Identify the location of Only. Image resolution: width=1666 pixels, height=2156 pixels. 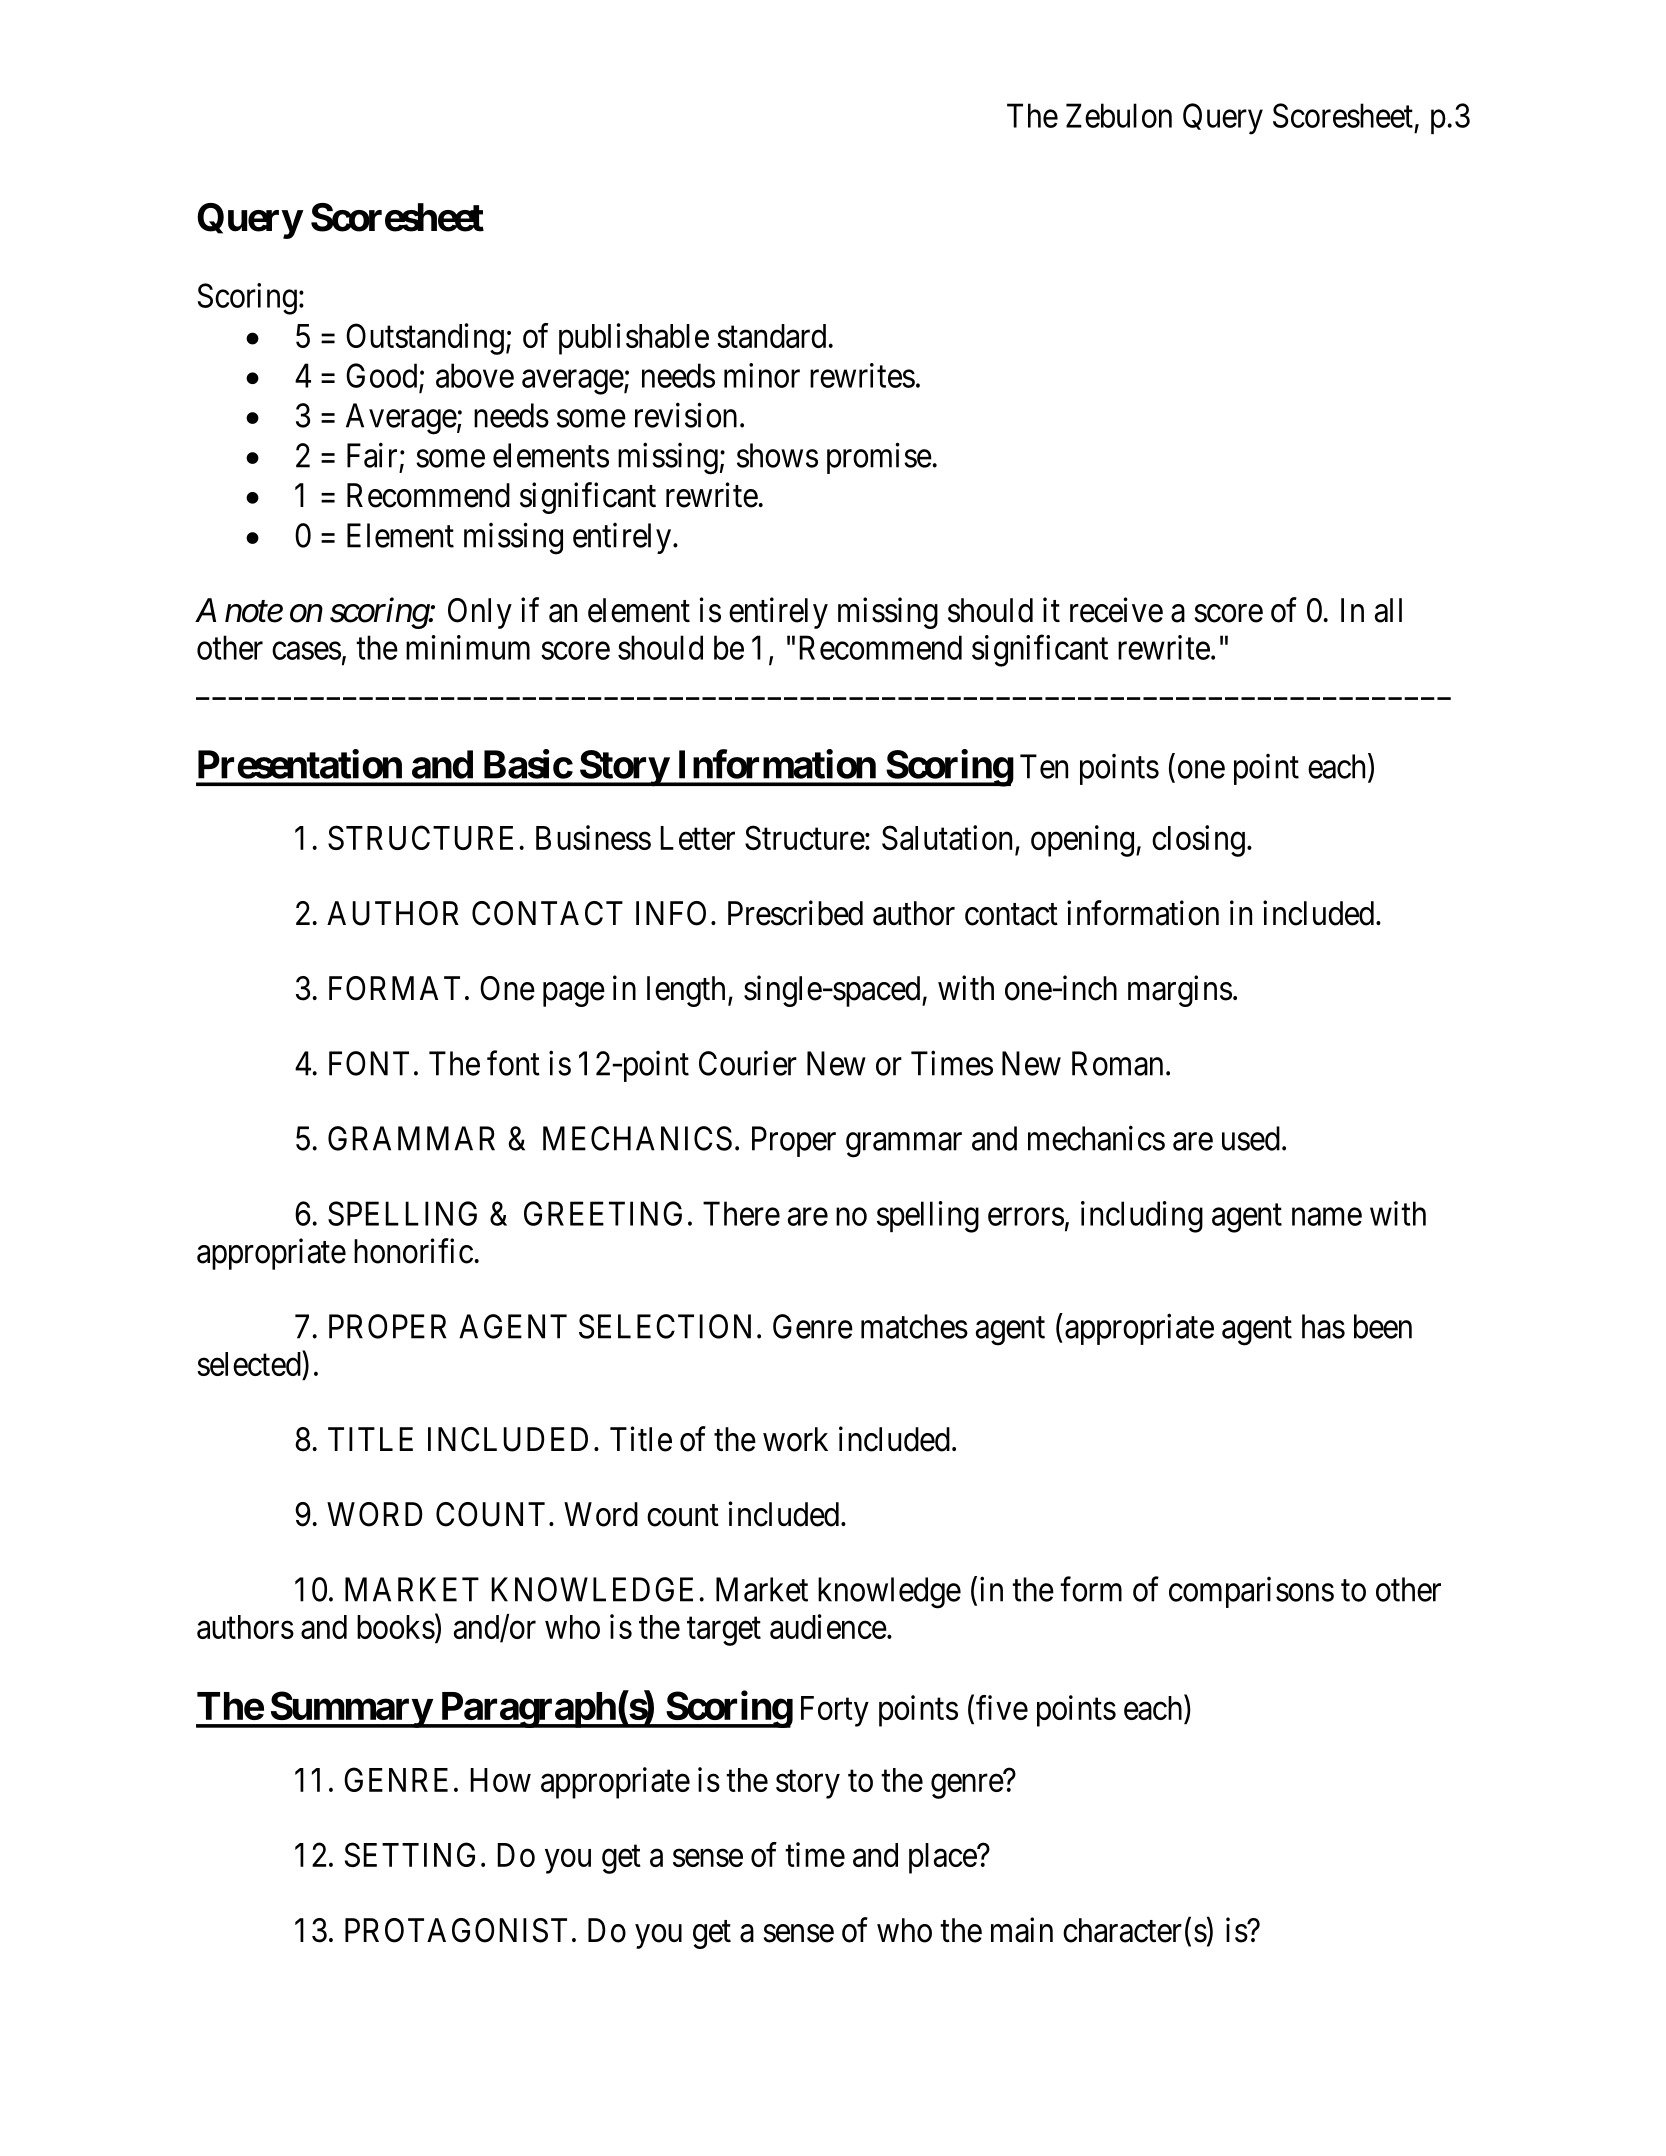
(480, 613).
